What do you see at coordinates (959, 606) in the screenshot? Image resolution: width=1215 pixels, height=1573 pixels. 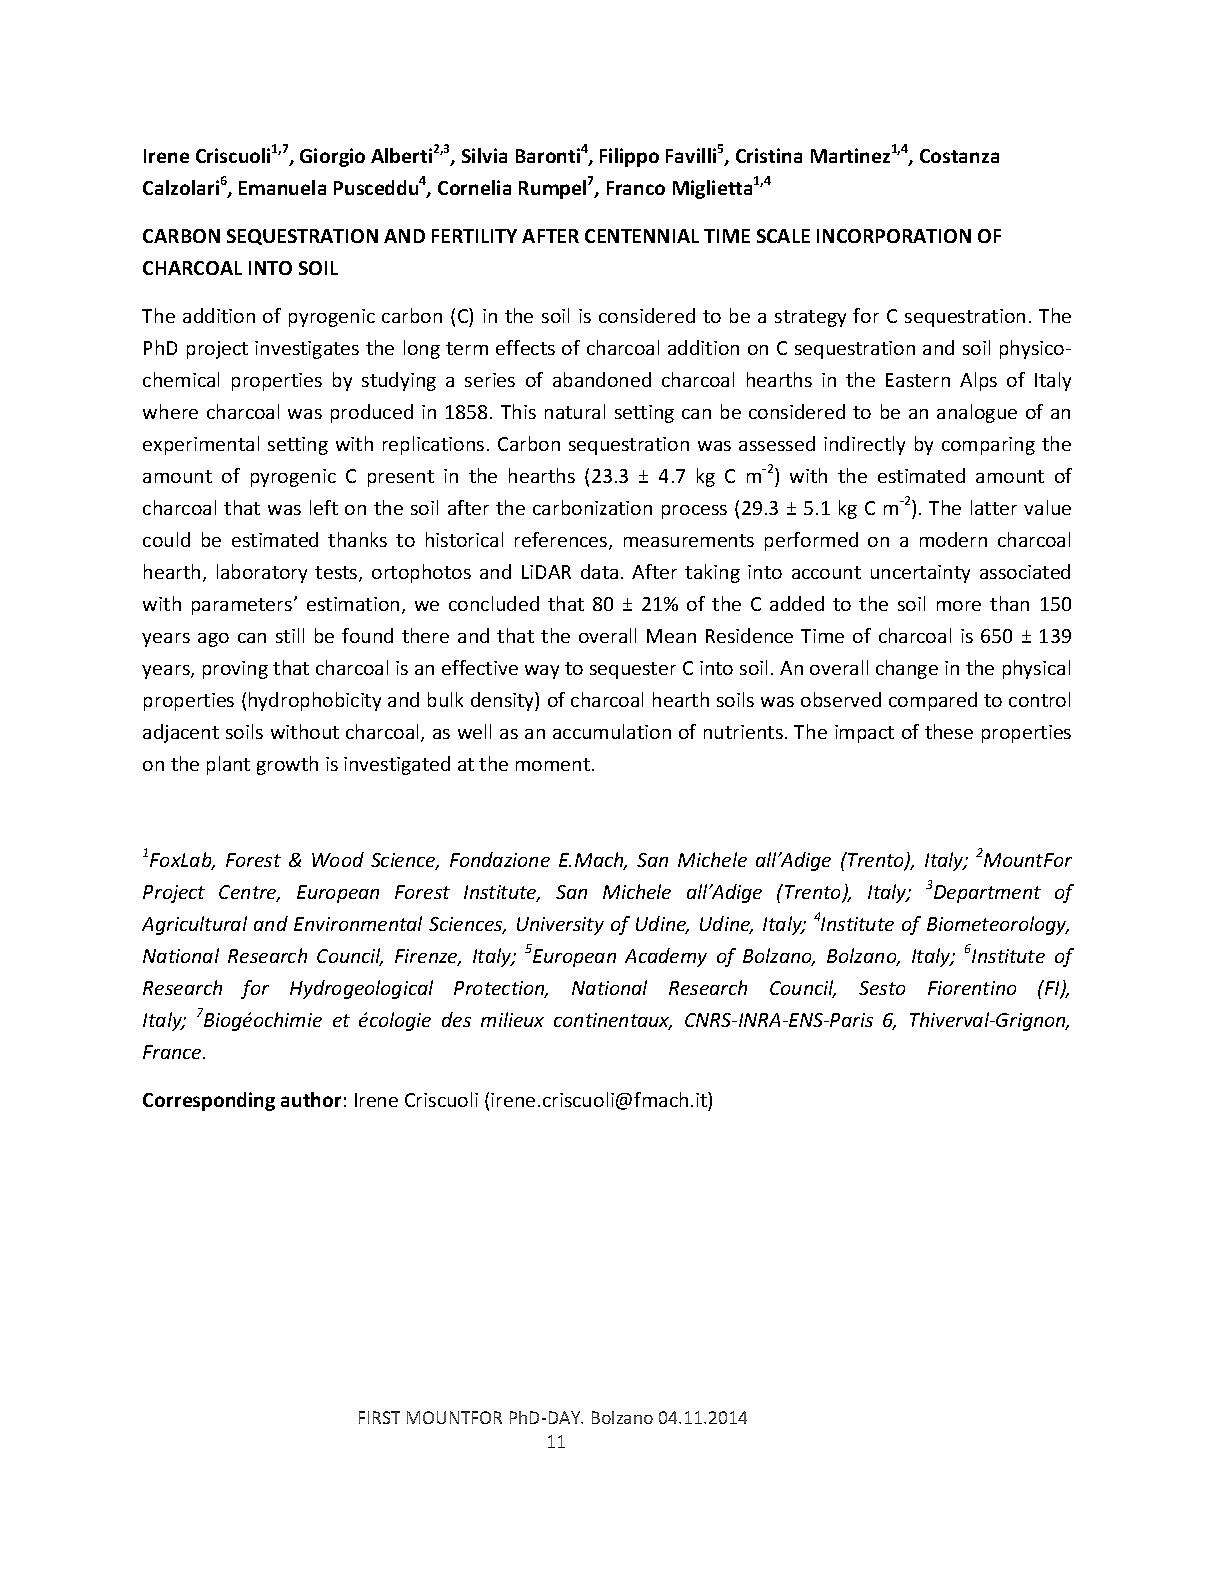 I see `more` at bounding box center [959, 606].
